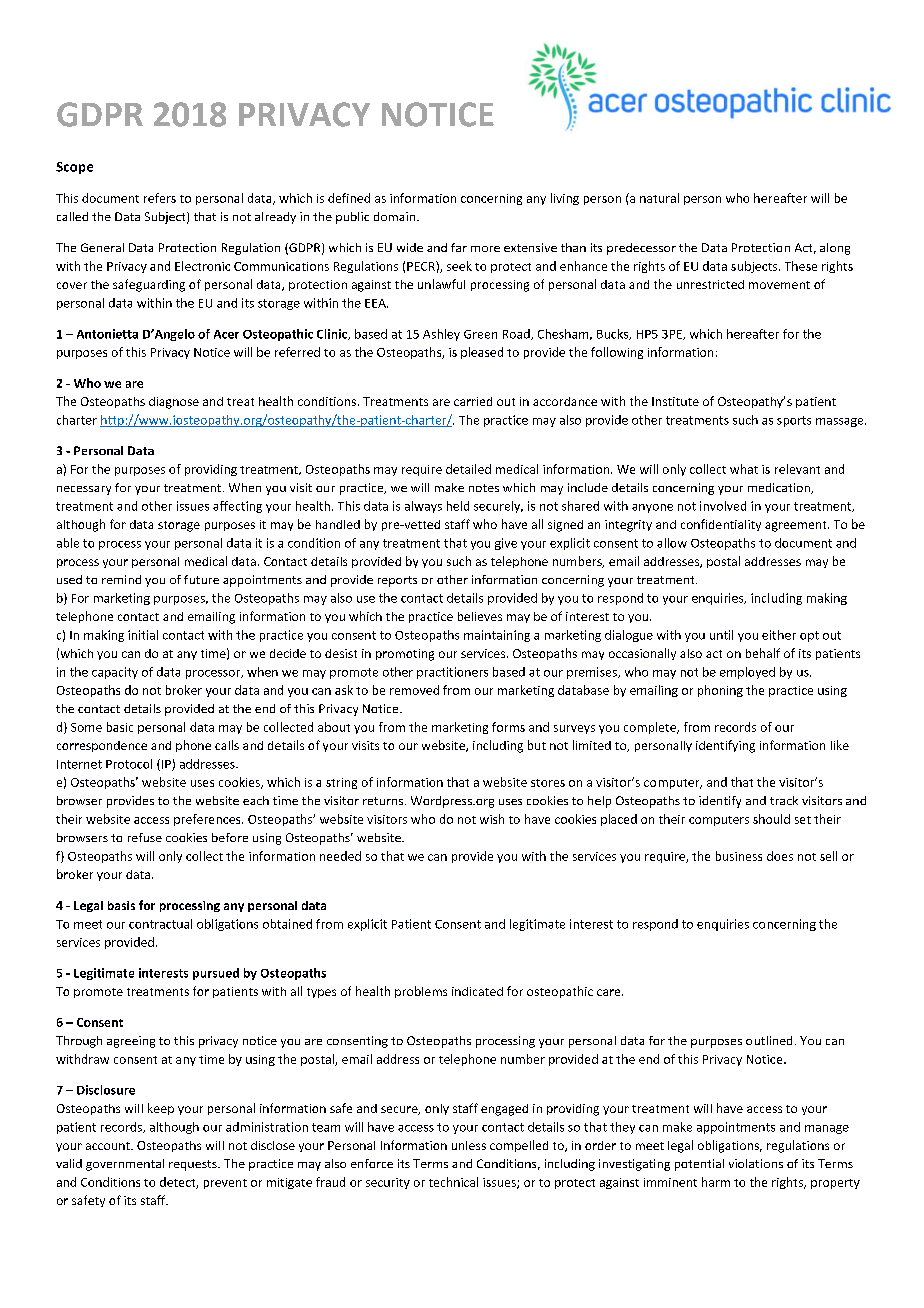 This page has width=924, height=1308. I want to click on confidentiality, so click(721, 525).
